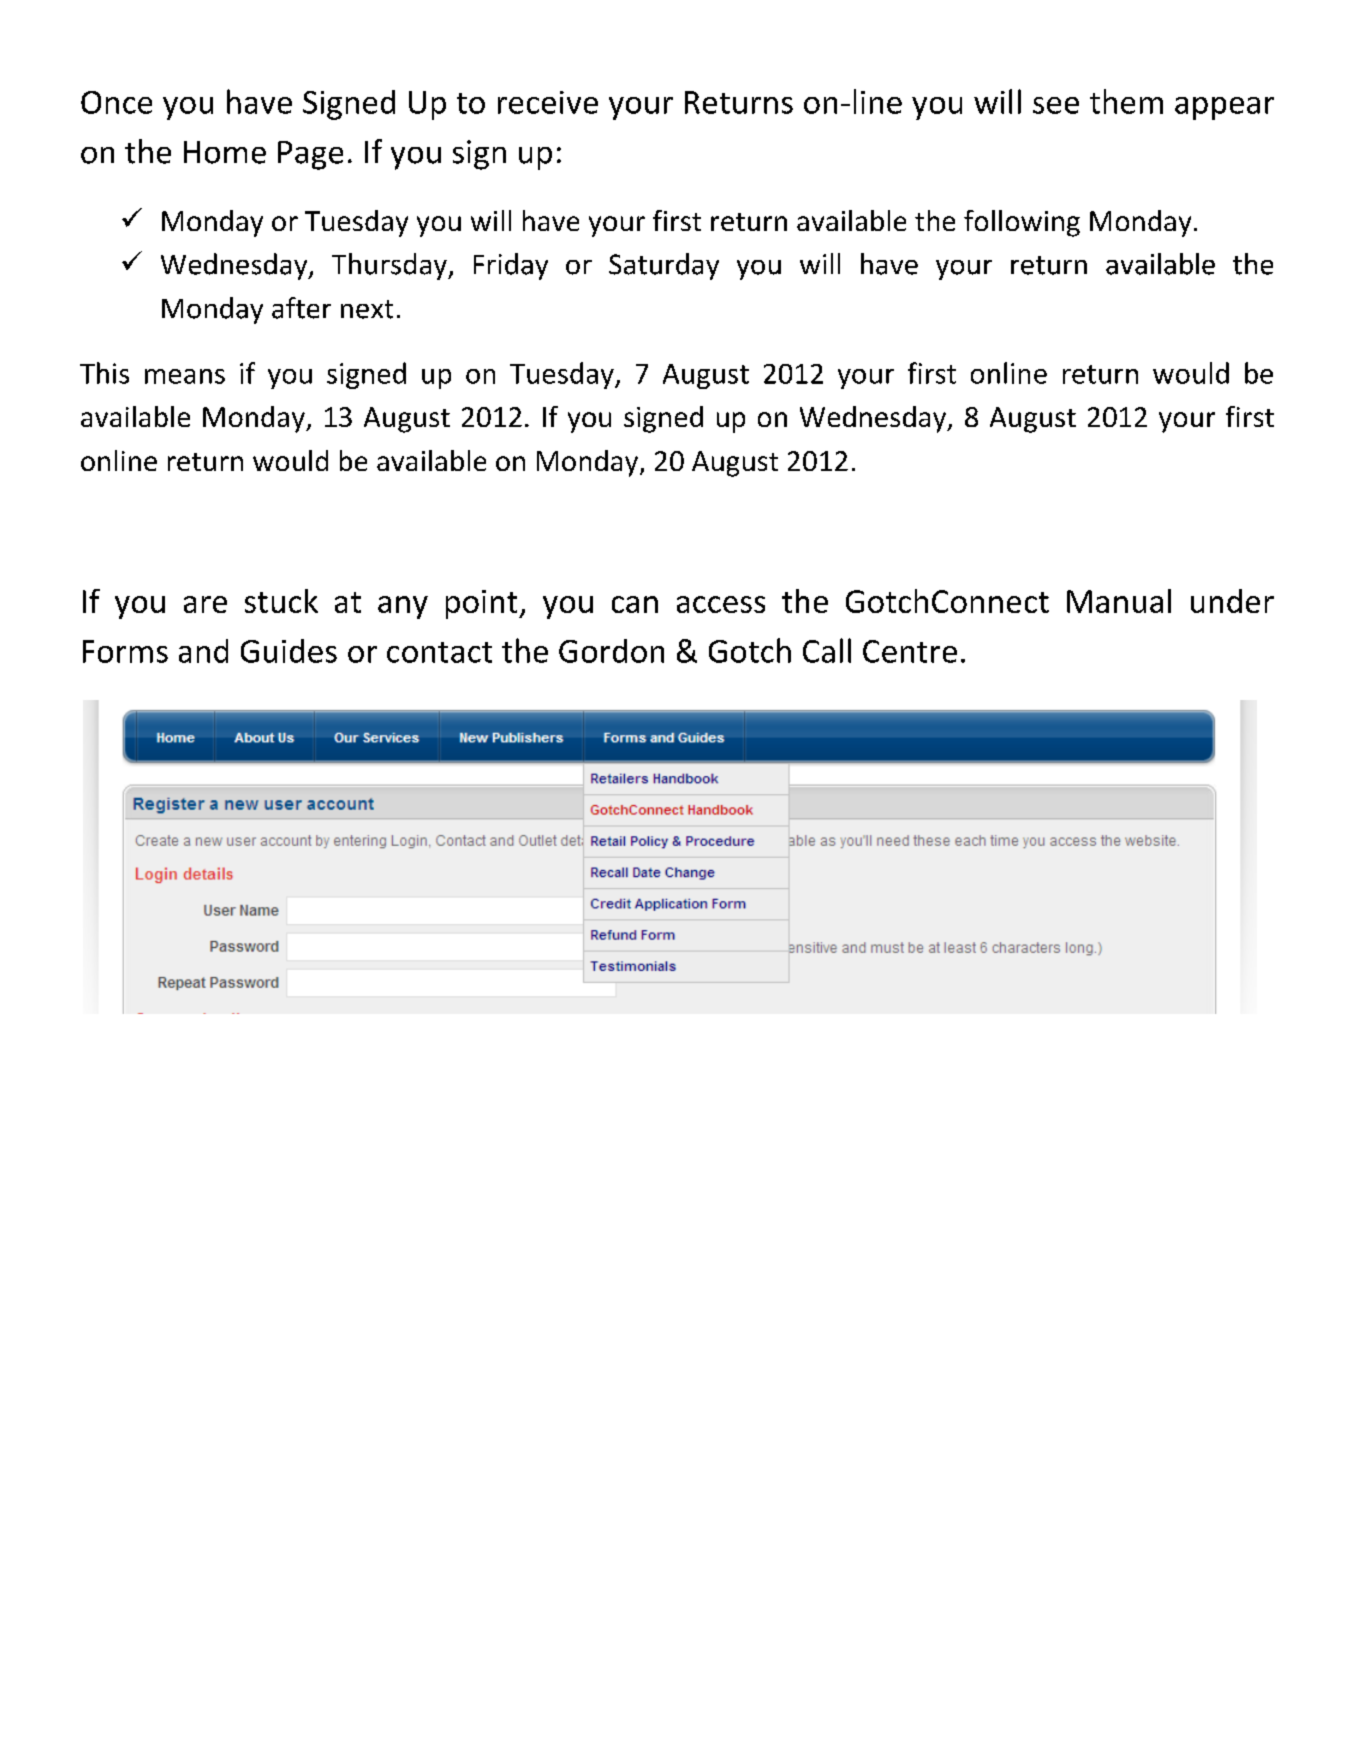  What do you see at coordinates (1232, 601) in the screenshot?
I see `under` at bounding box center [1232, 601].
